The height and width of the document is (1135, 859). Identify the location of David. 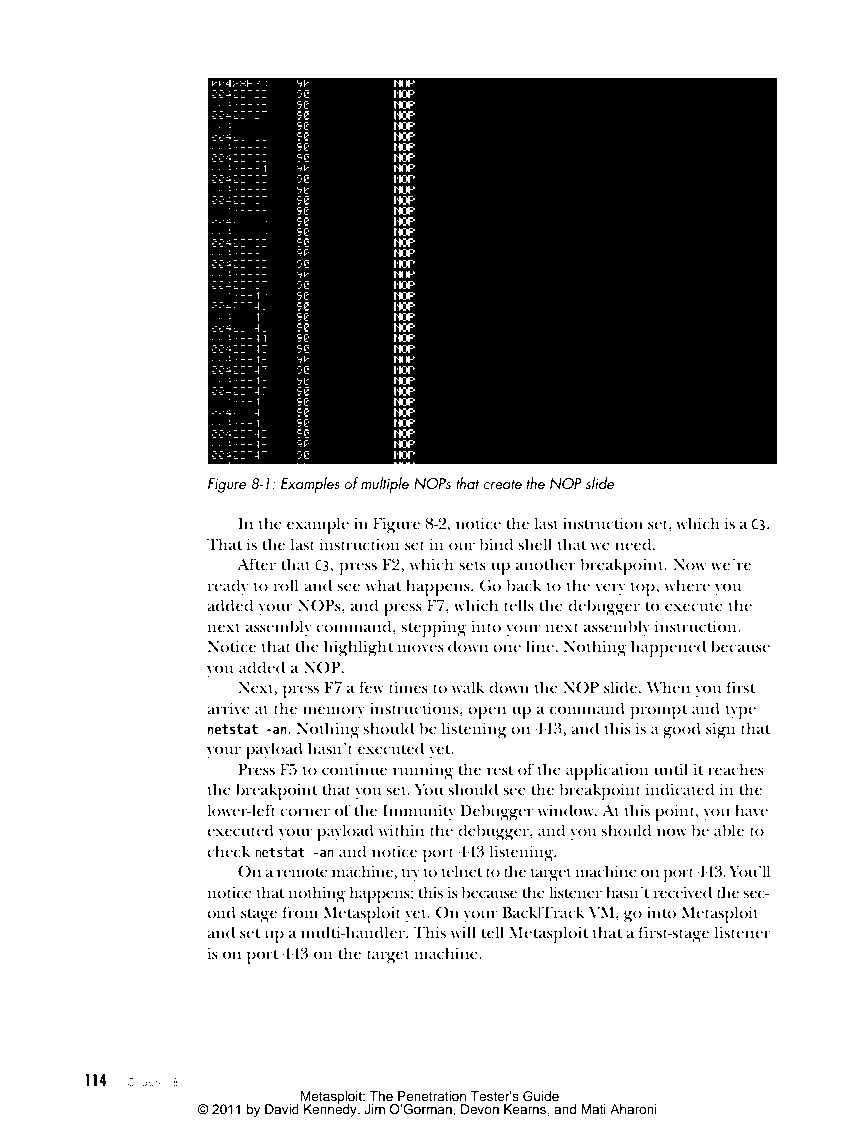
(282, 1109).
